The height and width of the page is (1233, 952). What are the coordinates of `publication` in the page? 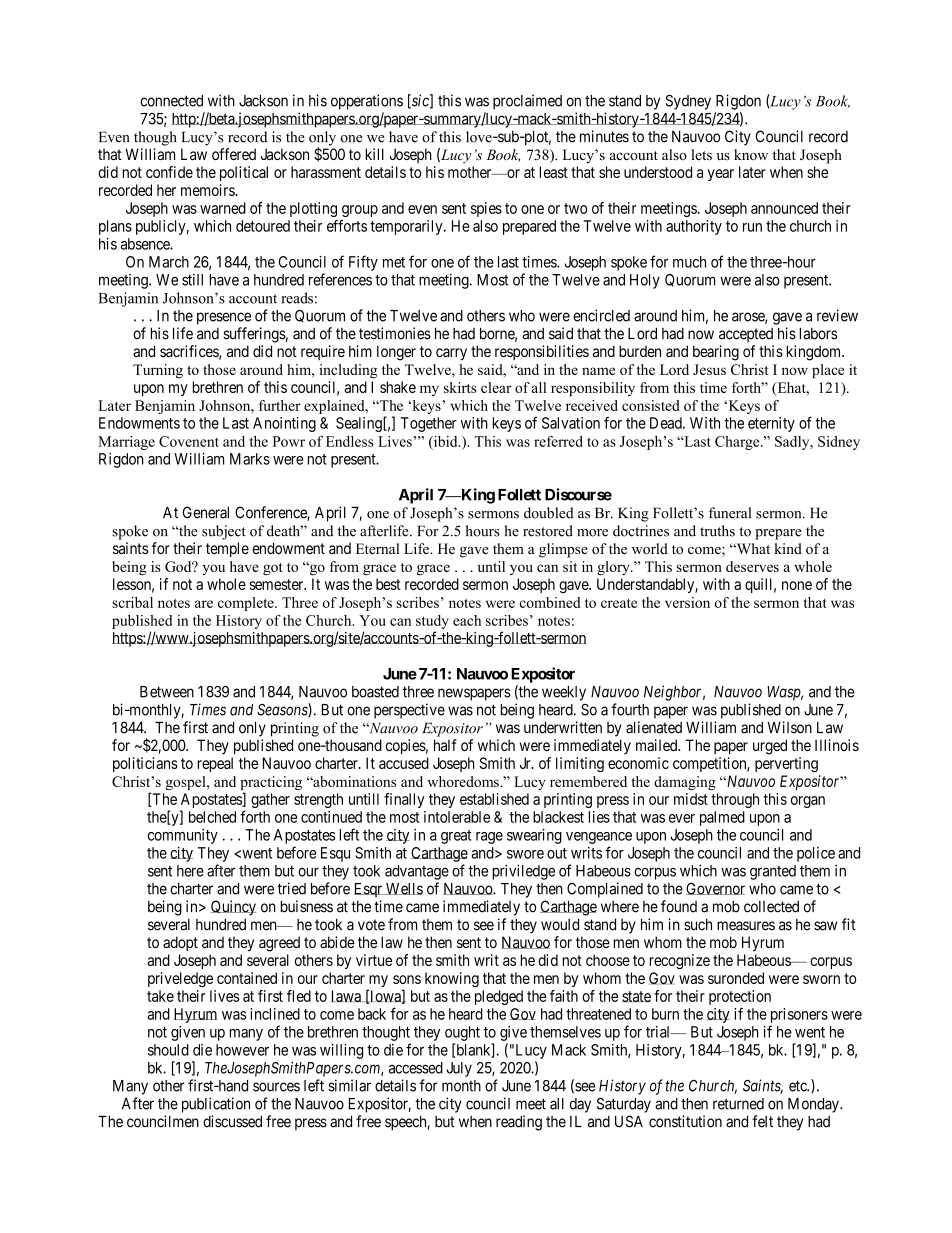 It's located at (216, 1105).
